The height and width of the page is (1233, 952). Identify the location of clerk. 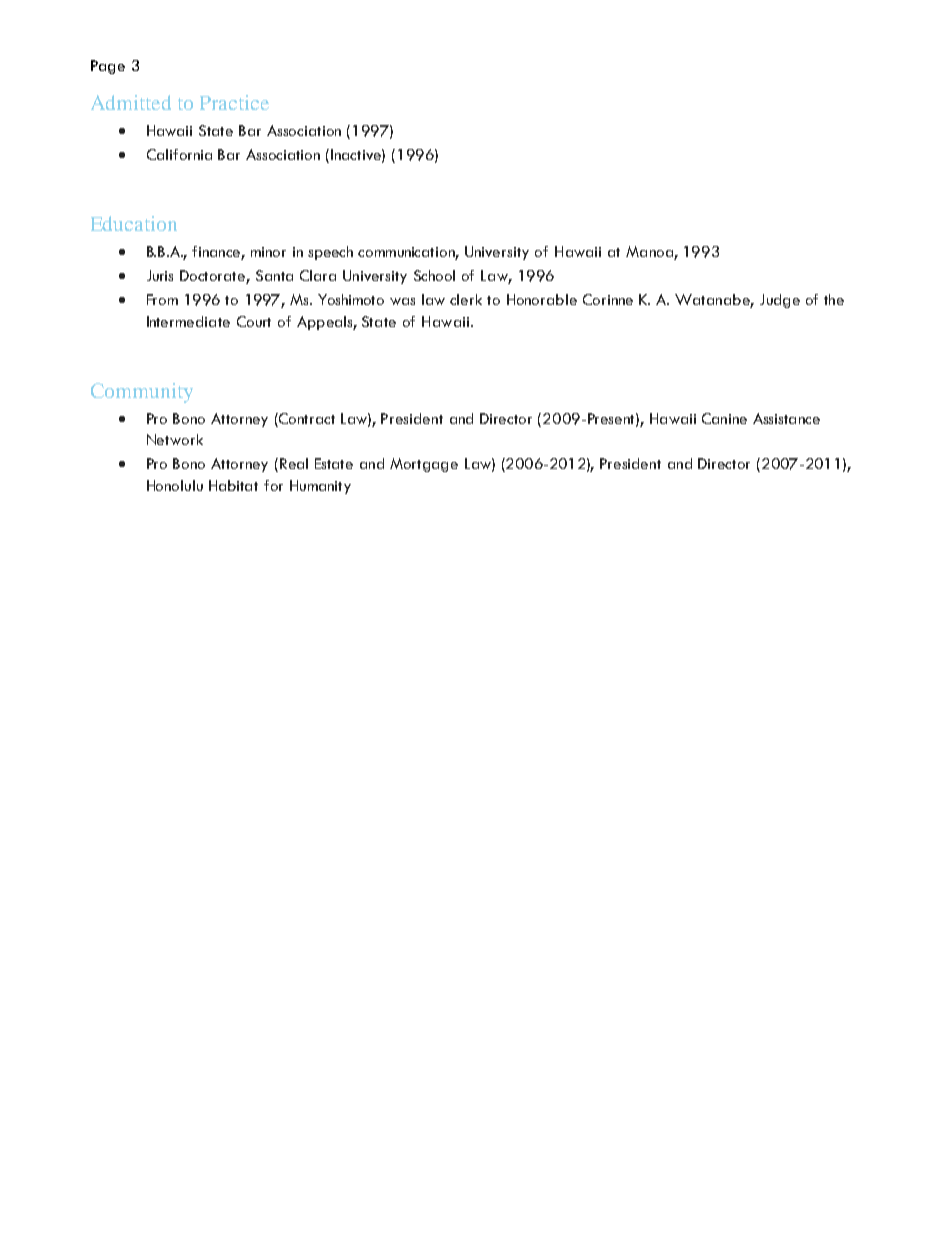
(466, 299).
